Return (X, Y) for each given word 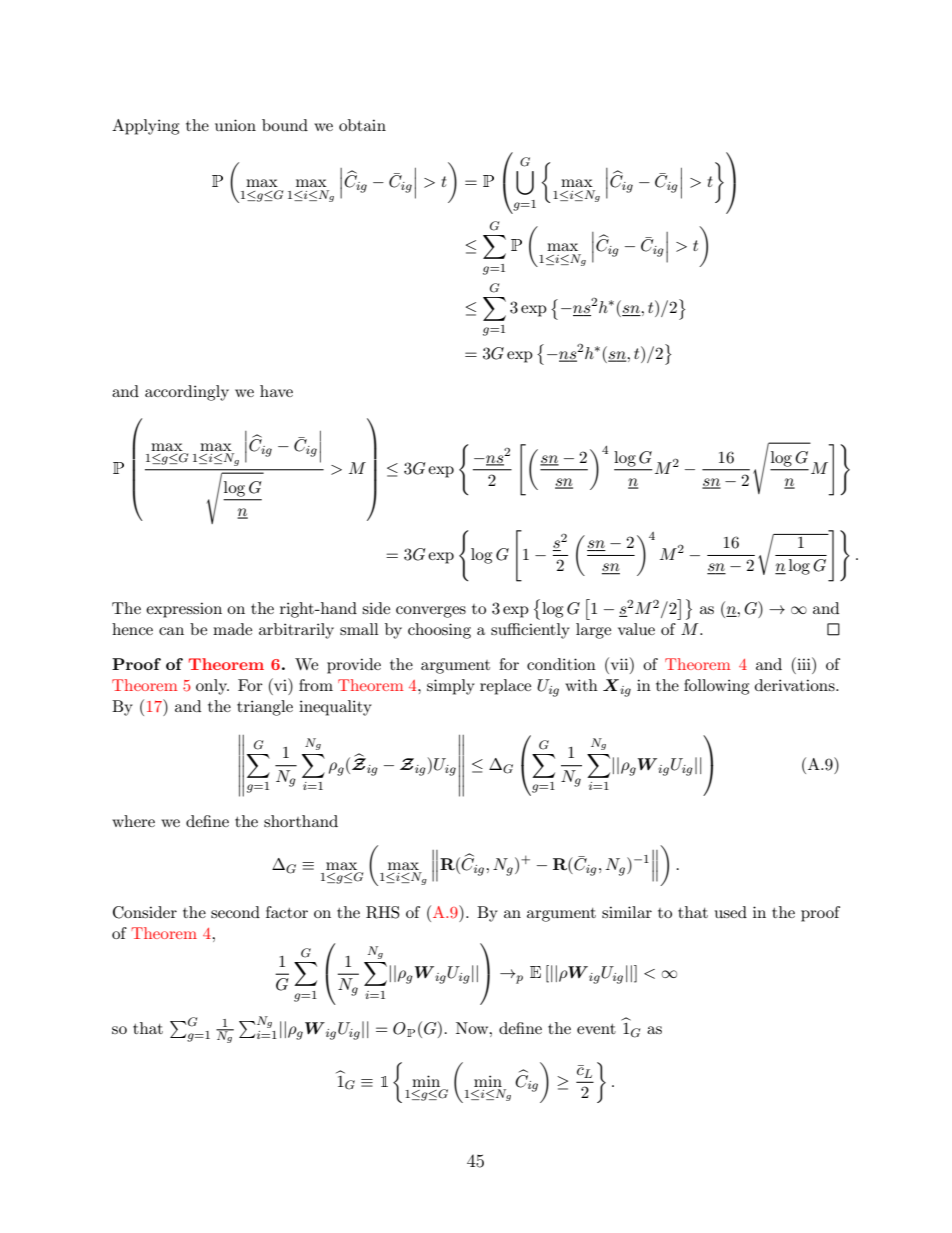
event (596, 1029)
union (235, 125)
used (731, 912)
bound (285, 125)
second (235, 912)
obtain (362, 125)
